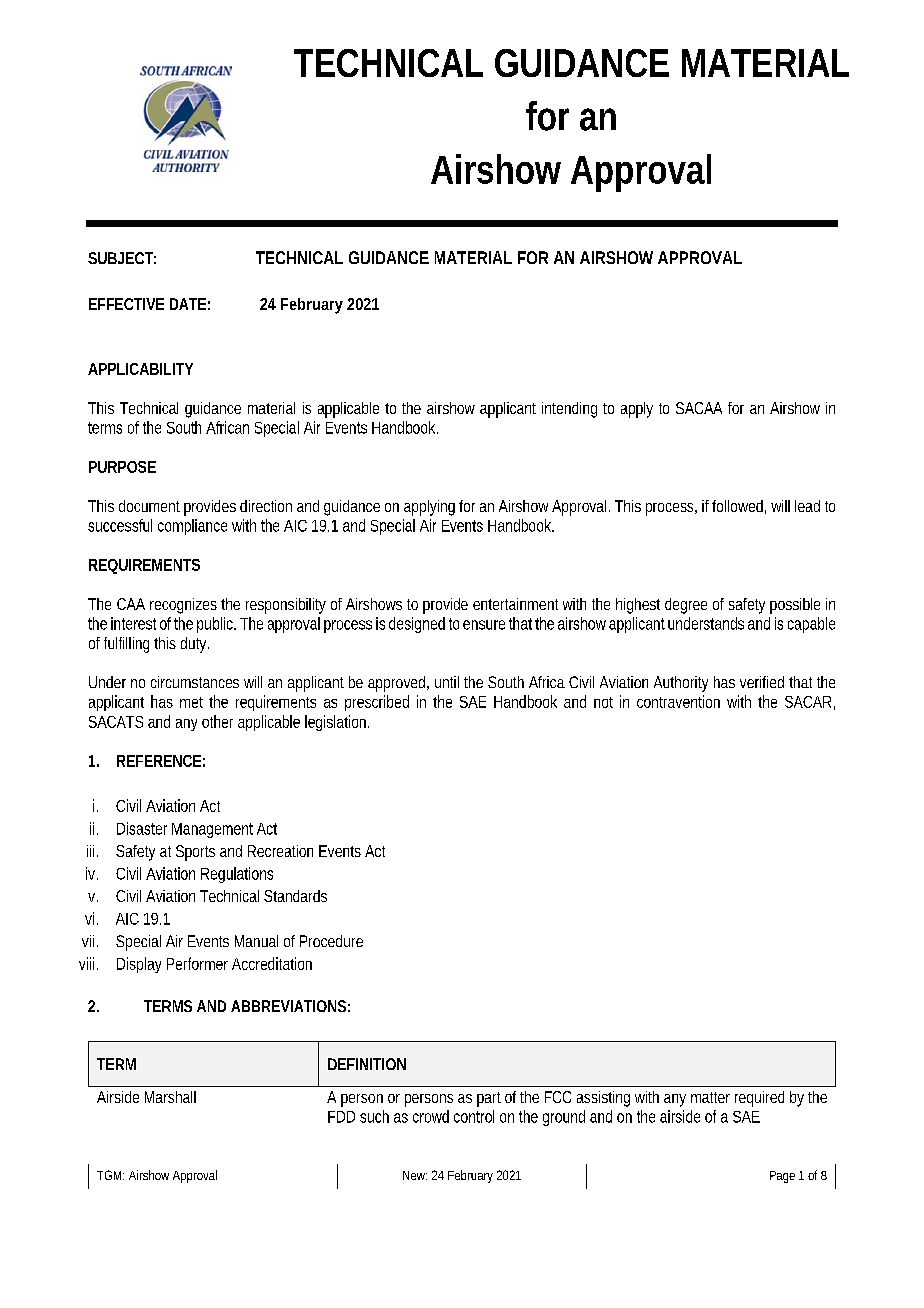 The width and height of the screenshot is (924, 1308). I want to click on lead, so click(807, 506).
